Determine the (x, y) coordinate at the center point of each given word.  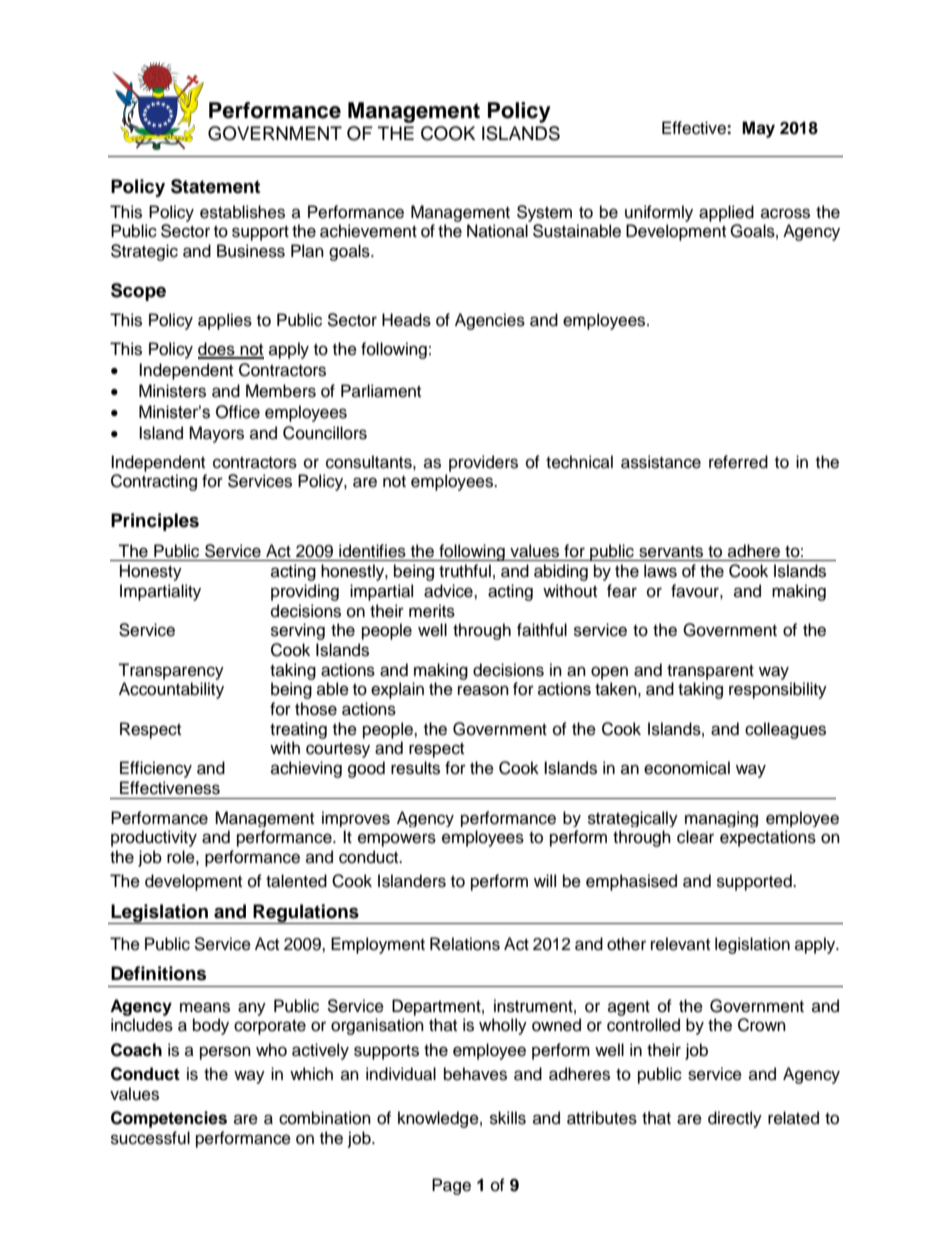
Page (451, 1186)
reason (483, 690)
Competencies (169, 1119)
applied (726, 213)
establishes (242, 212)
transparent (710, 672)
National (497, 231)
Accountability (171, 690)
